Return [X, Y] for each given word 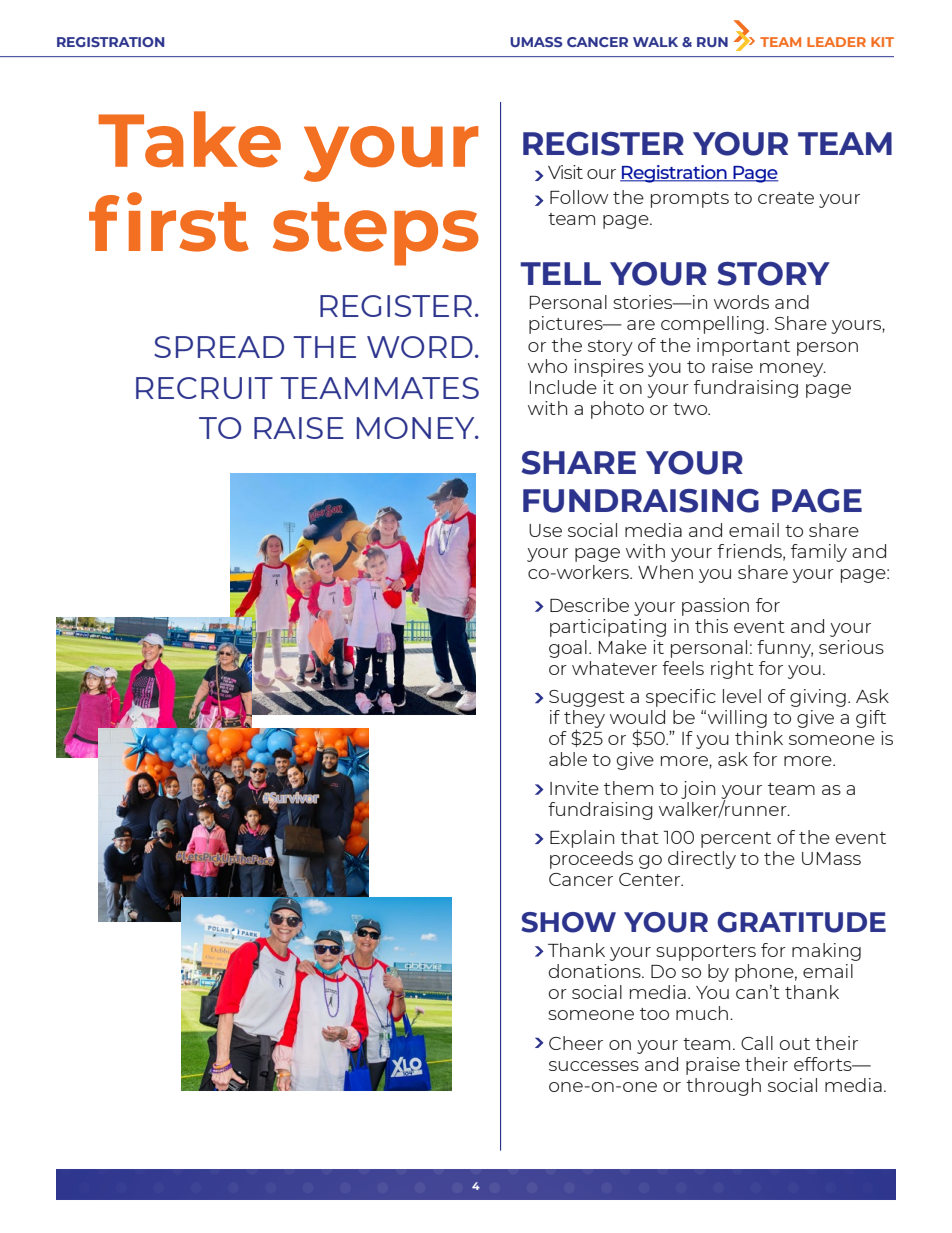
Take [189, 139]
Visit [565, 172]
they [584, 720]
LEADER [836, 42]
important [743, 347]
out [795, 1044]
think [759, 738]
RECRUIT [204, 388]
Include [563, 387]
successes [594, 1066]
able [568, 759]
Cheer [576, 1043]
